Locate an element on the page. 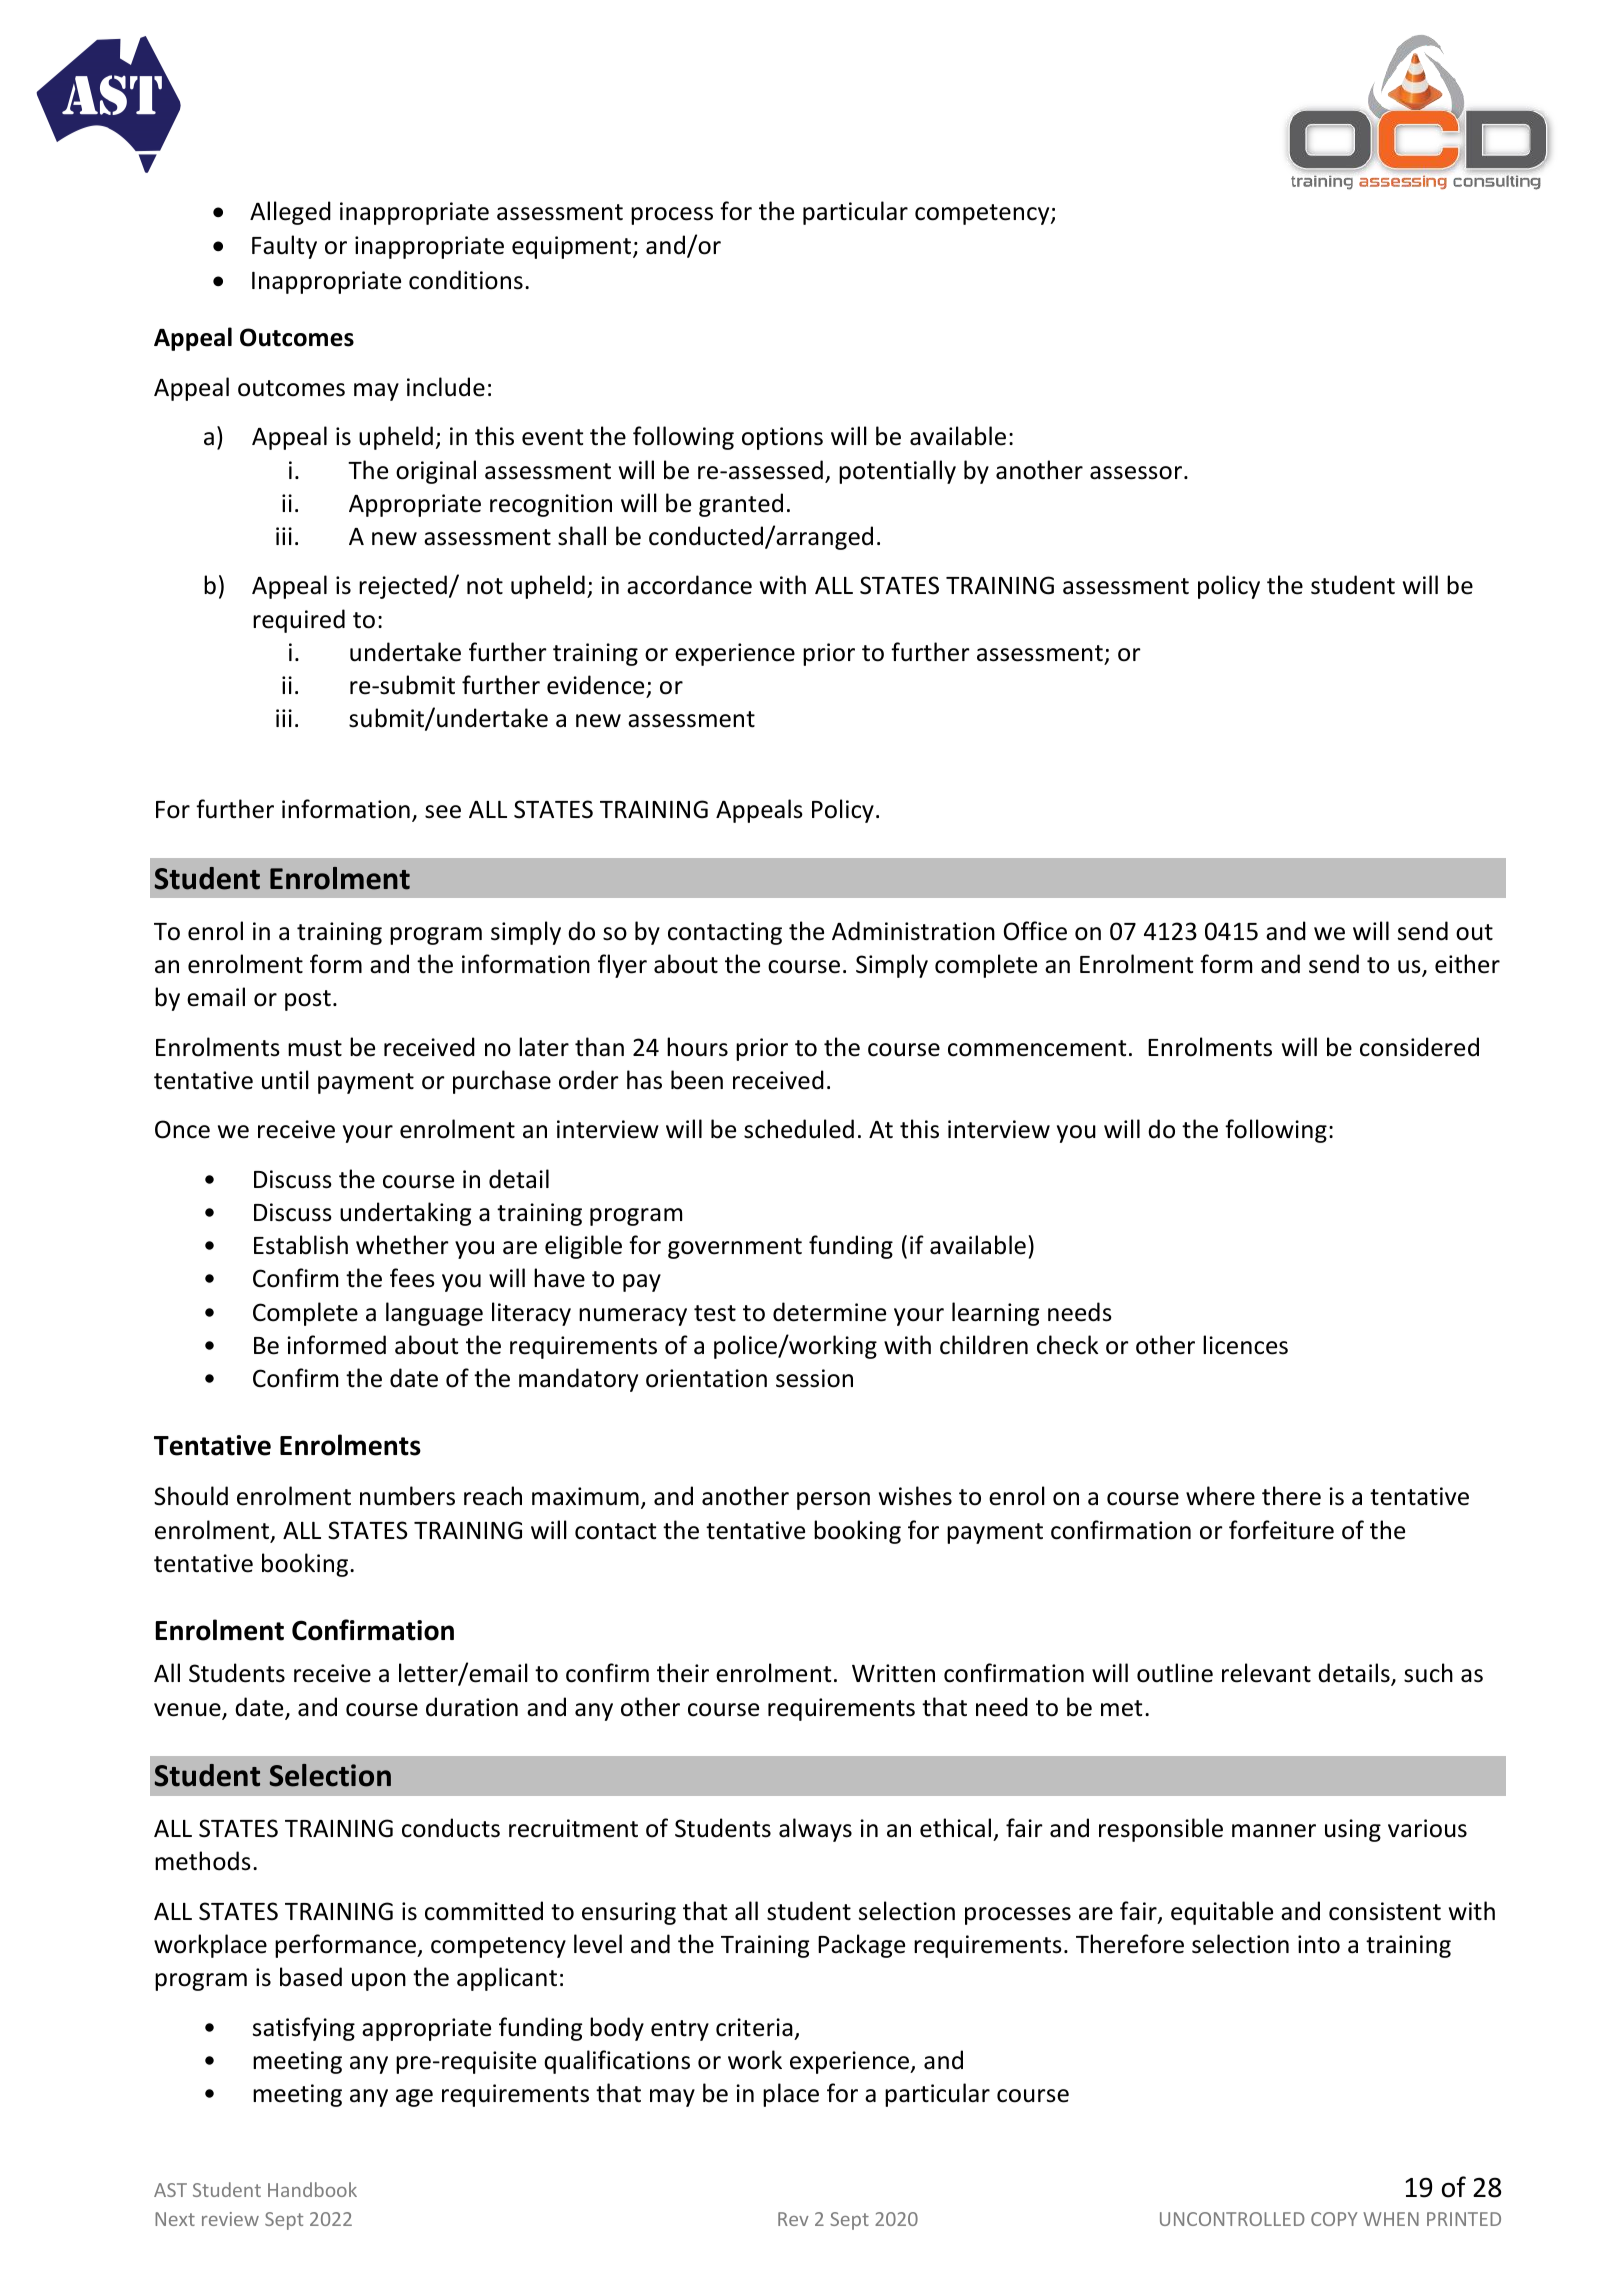  government is located at coordinates (735, 1248).
